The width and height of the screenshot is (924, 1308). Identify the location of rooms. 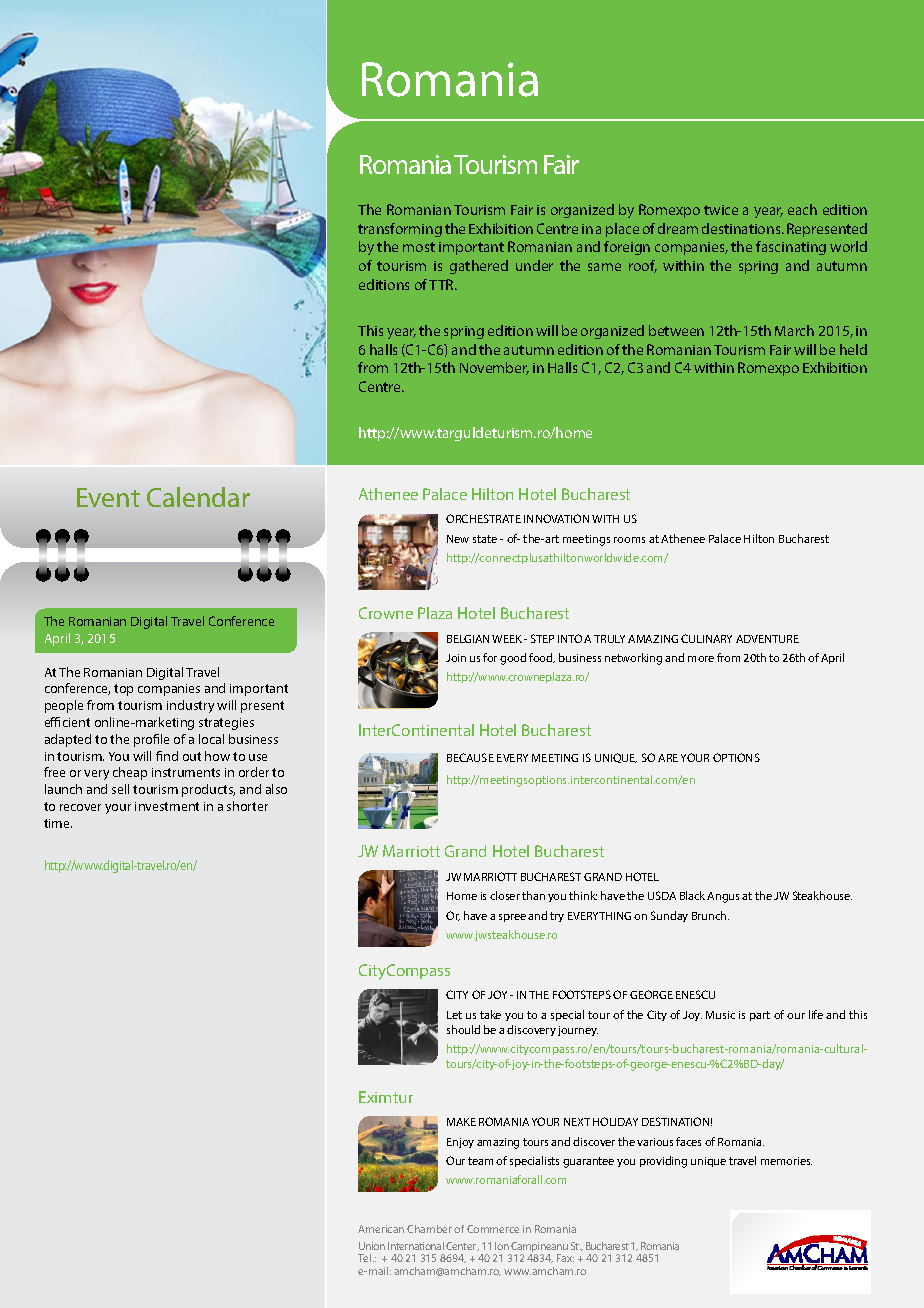
(629, 540).
